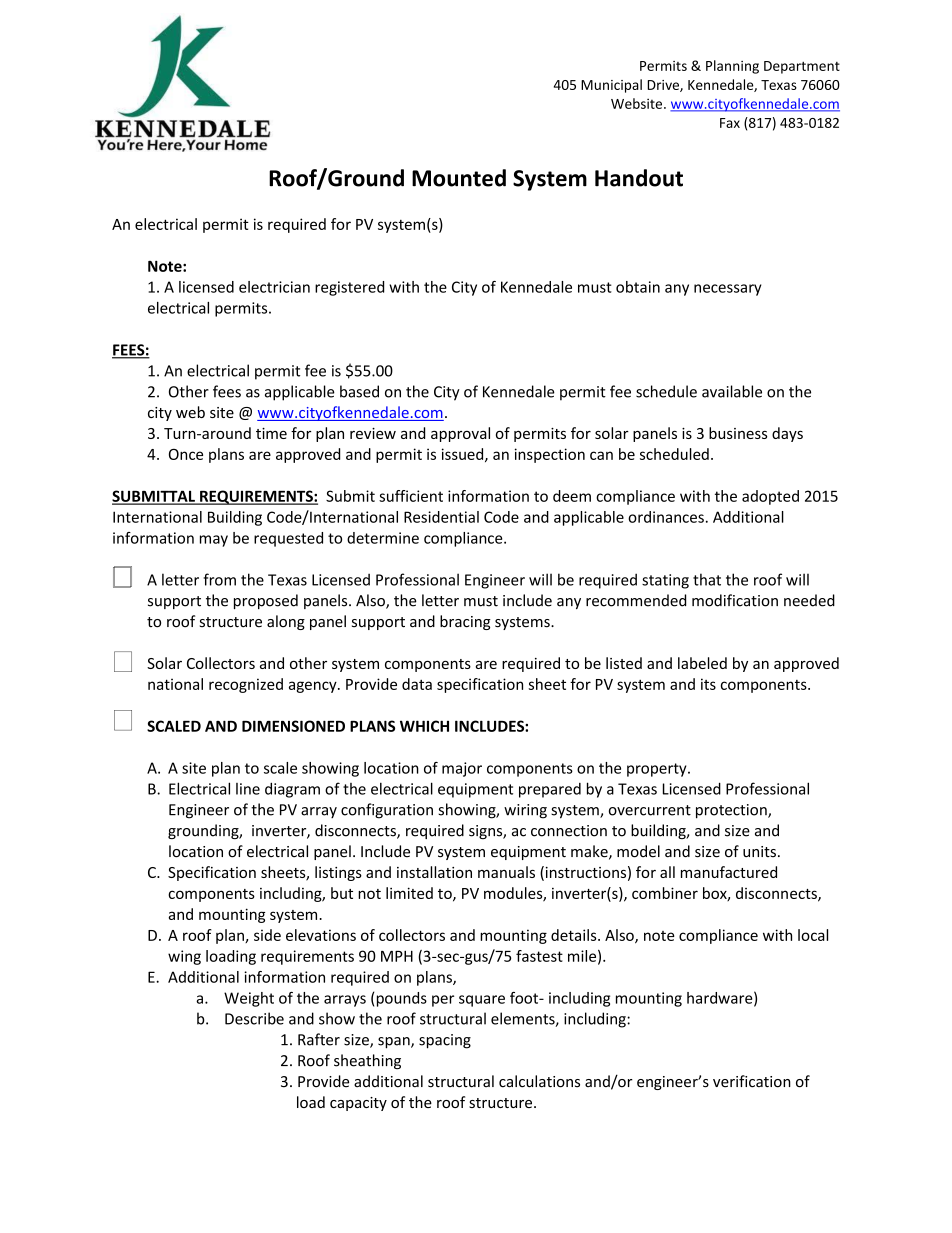 This document has width=952, height=1233. What do you see at coordinates (246, 685) in the document?
I see `recognized` at bounding box center [246, 685].
